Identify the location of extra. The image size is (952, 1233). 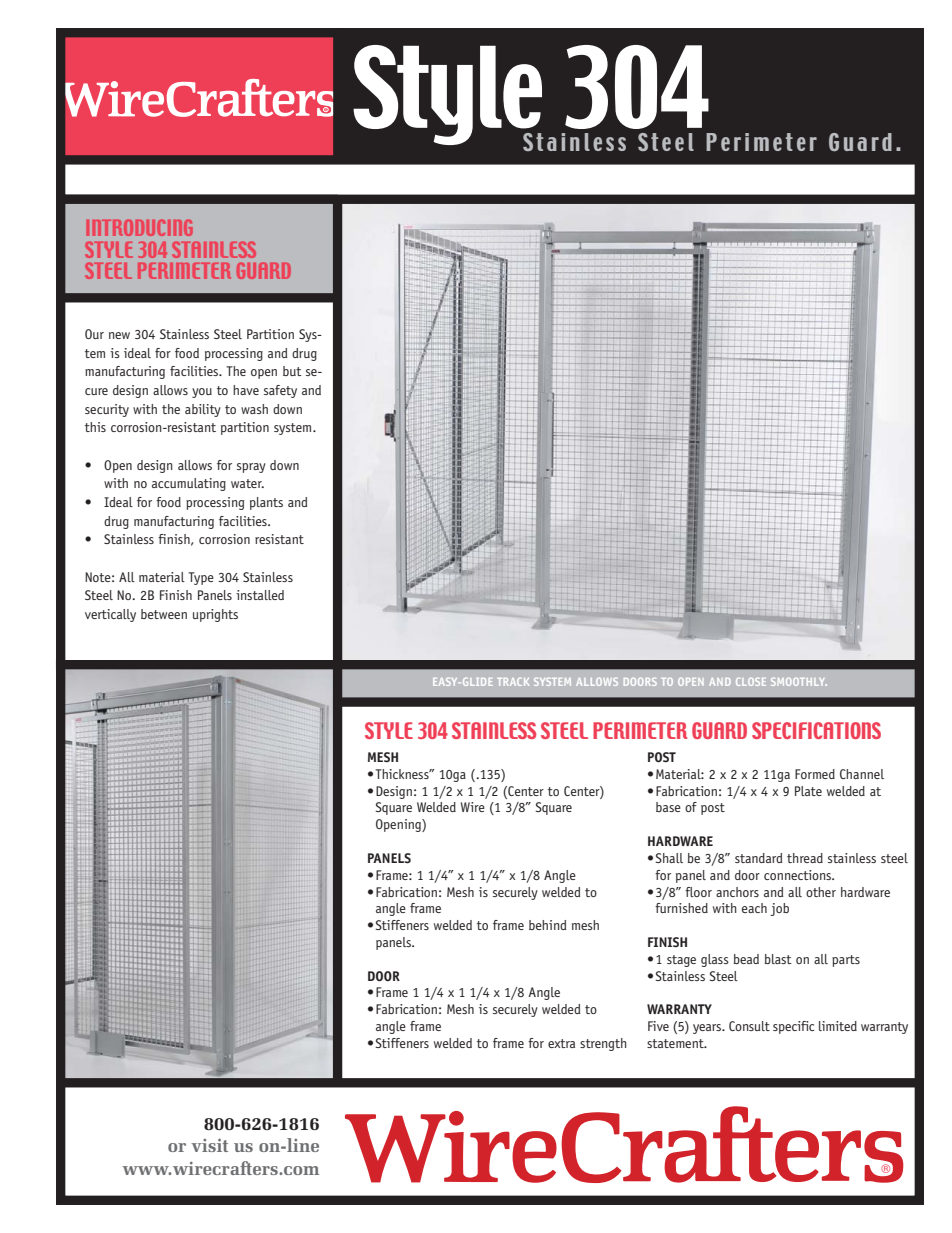
(561, 1043).
